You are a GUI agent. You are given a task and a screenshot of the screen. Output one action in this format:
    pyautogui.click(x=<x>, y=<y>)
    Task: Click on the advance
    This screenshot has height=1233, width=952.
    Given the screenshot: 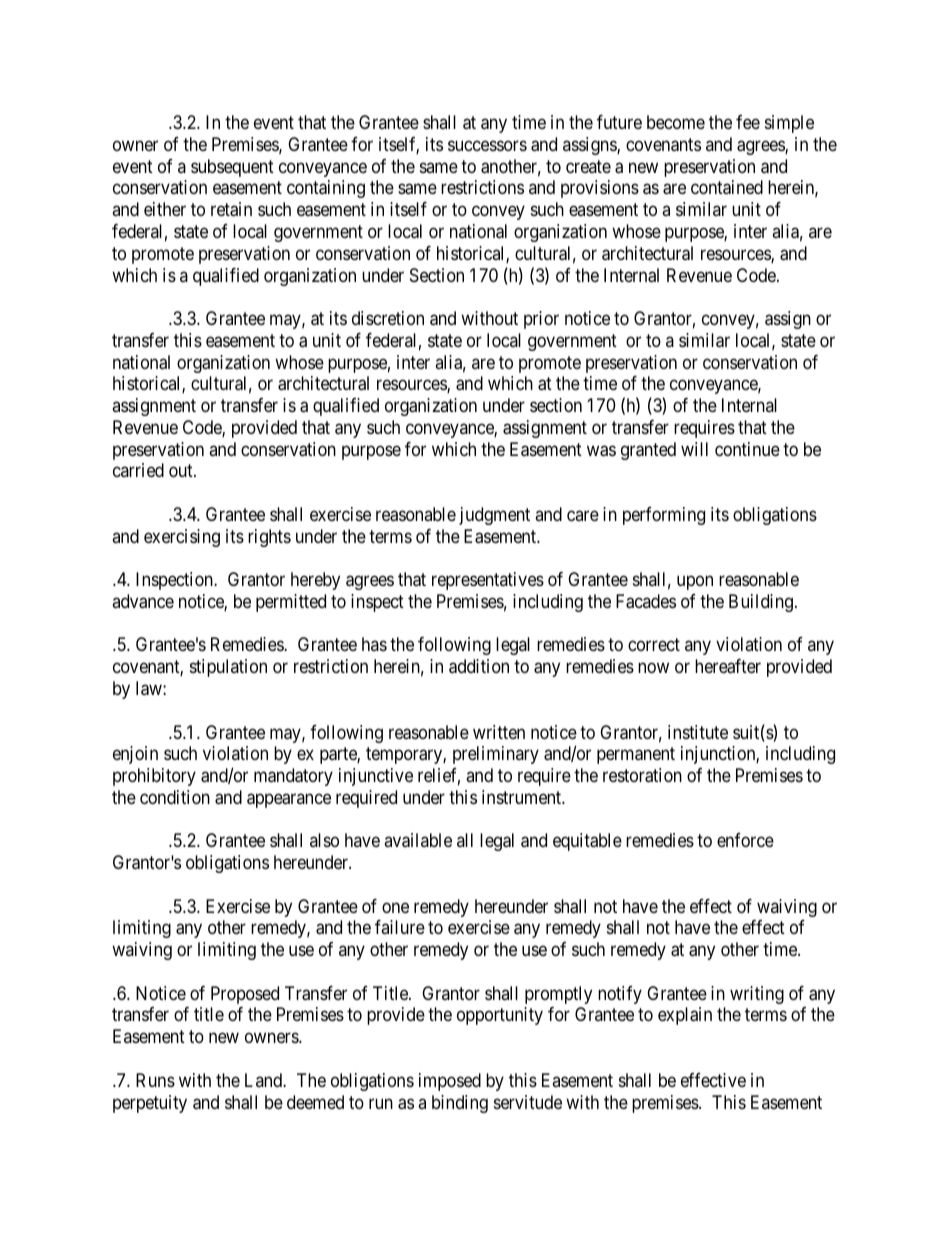 What is the action you would take?
    pyautogui.click(x=143, y=601)
